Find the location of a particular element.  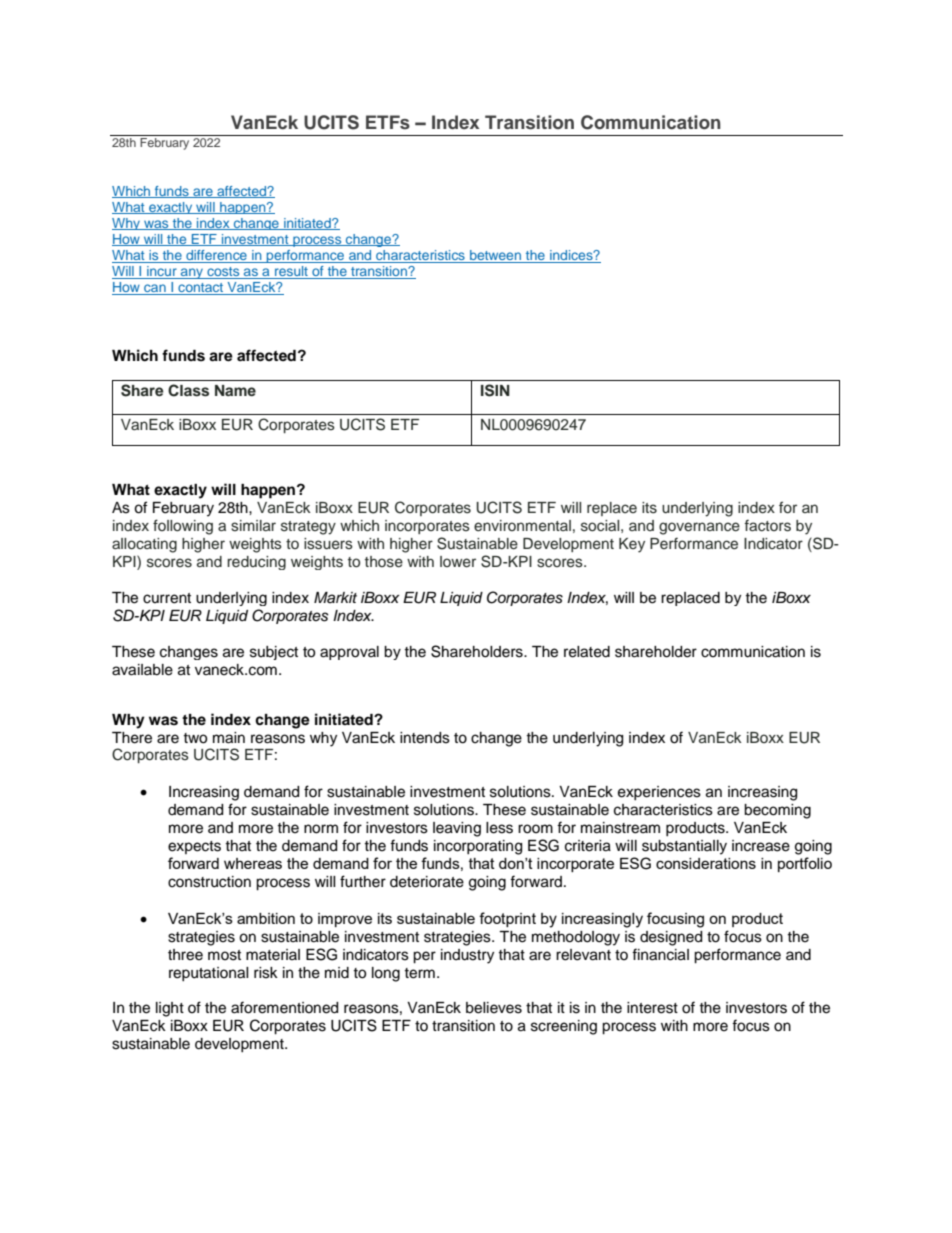

environmental is located at coordinates (522, 526).
